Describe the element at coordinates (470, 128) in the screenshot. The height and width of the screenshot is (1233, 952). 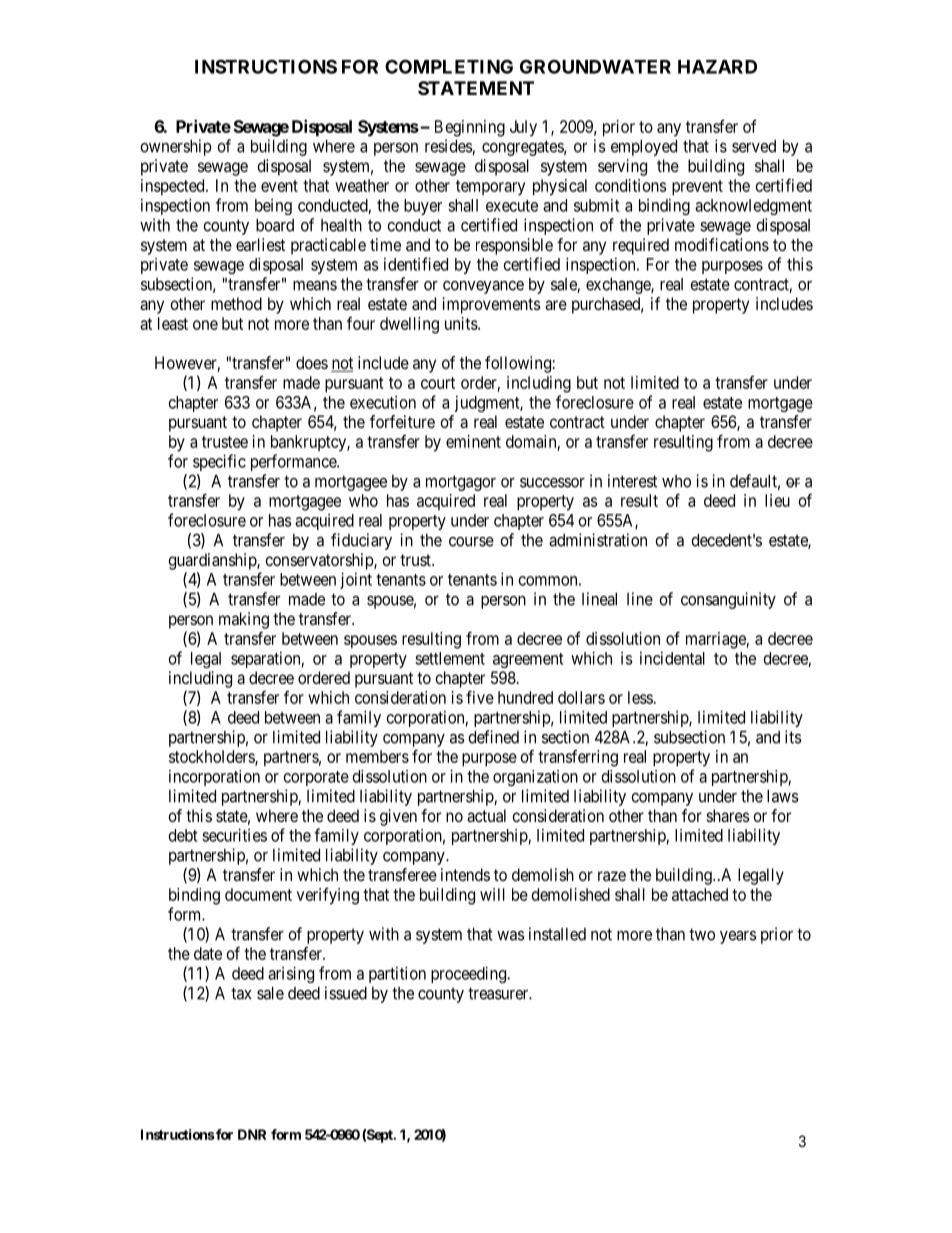
I see `Beginning` at that location.
